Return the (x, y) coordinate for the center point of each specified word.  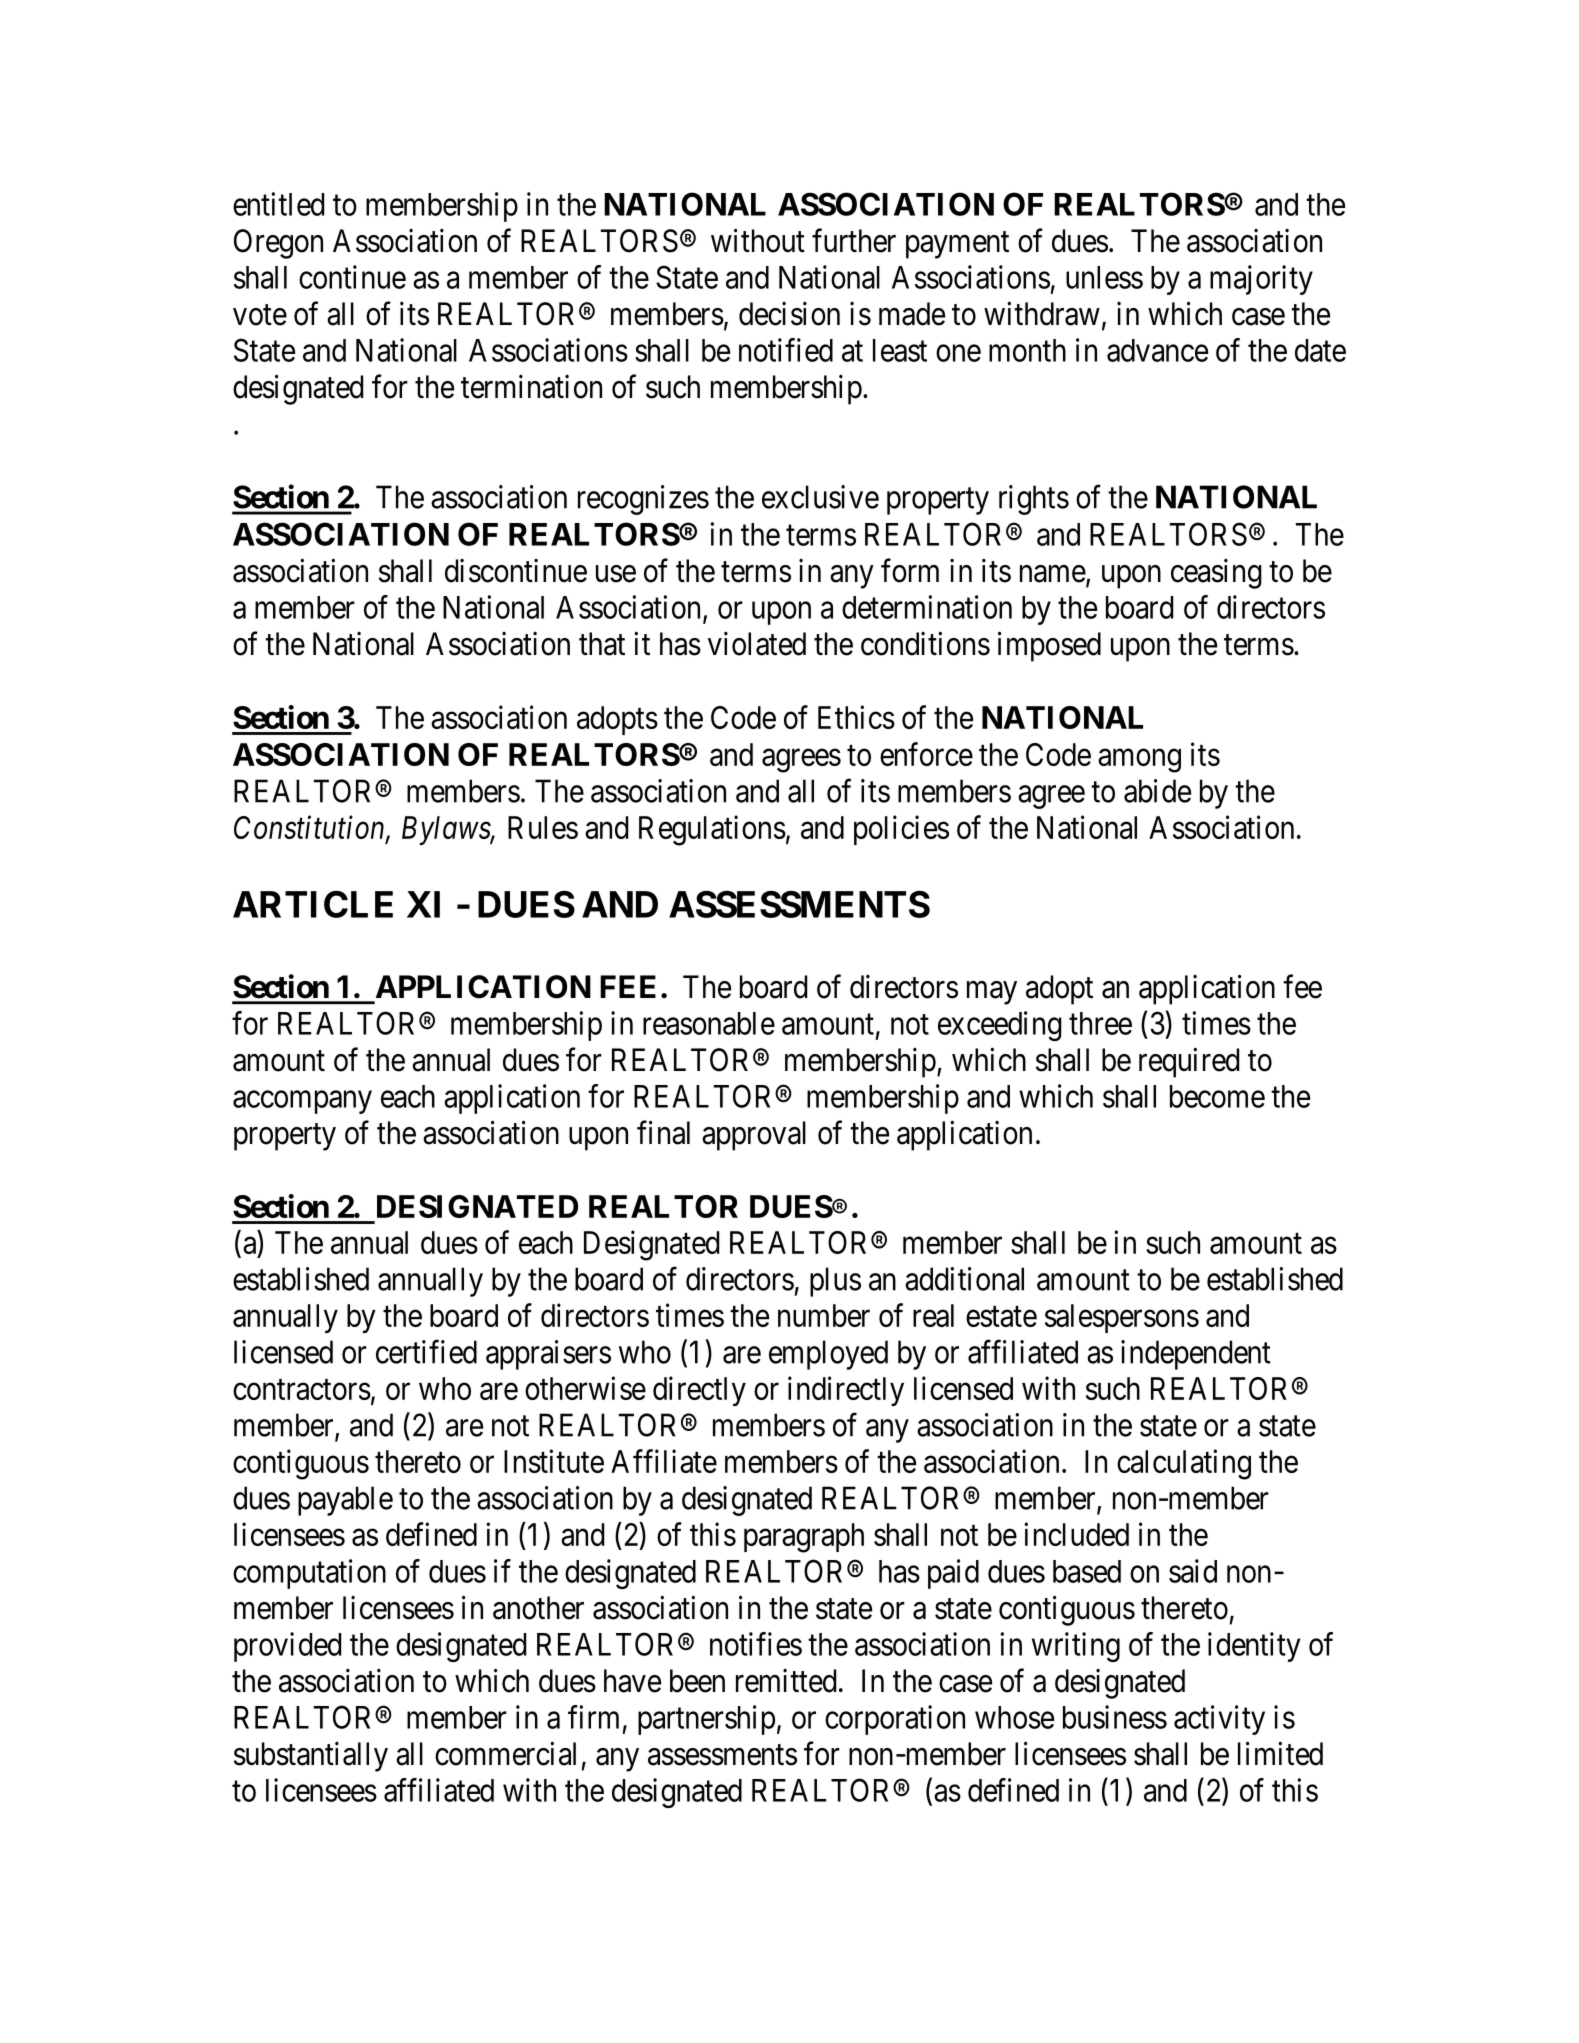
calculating (1184, 1464)
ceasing (1216, 574)
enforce (926, 754)
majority (1261, 280)
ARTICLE (313, 904)
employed (828, 1355)
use (616, 574)
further (854, 240)
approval (754, 1136)
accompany (302, 1102)
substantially (311, 1757)
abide (1157, 791)
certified (426, 1352)
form (910, 570)
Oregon (278, 244)
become (1217, 1096)
